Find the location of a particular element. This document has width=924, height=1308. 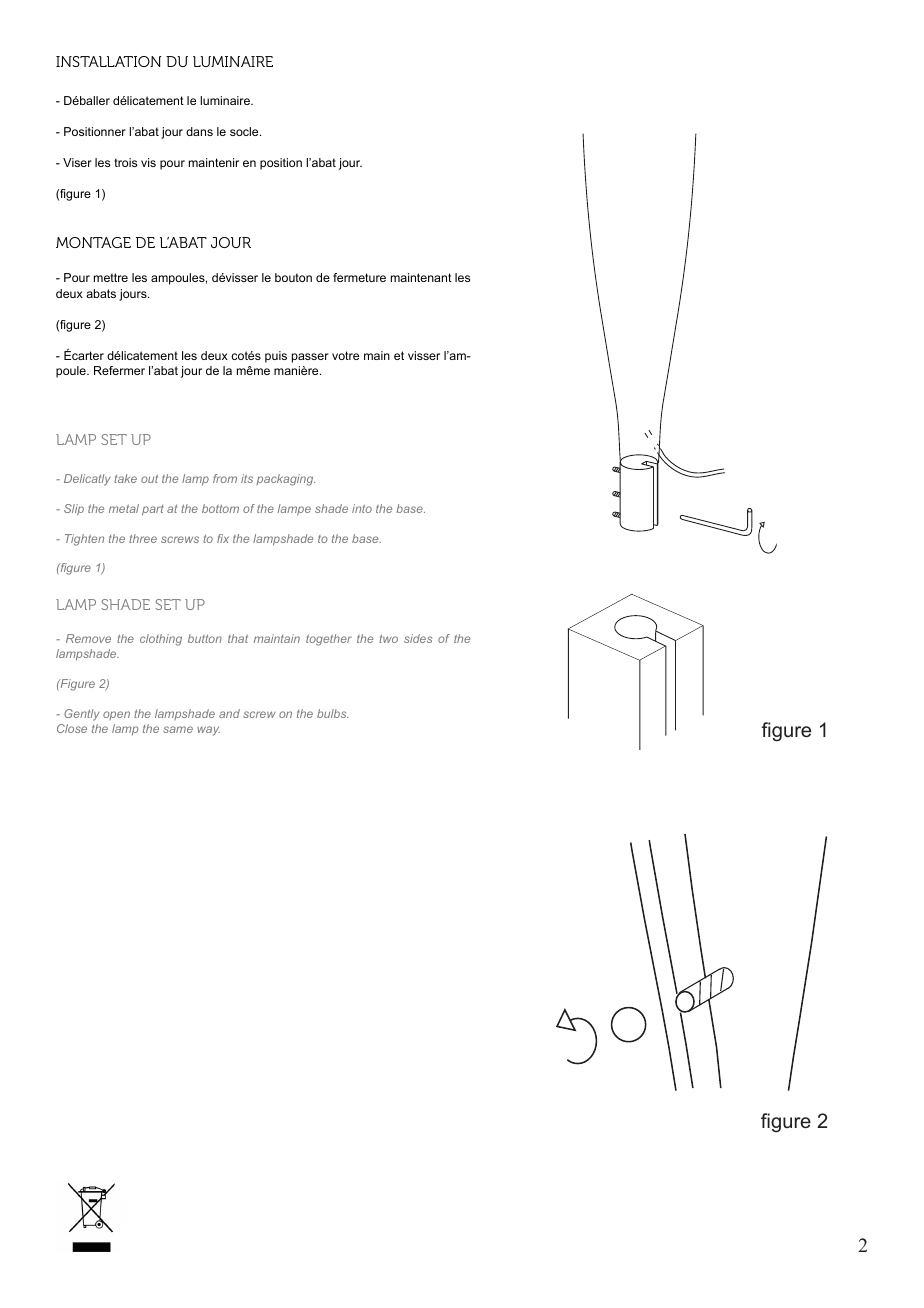

trois is located at coordinates (125, 162).
